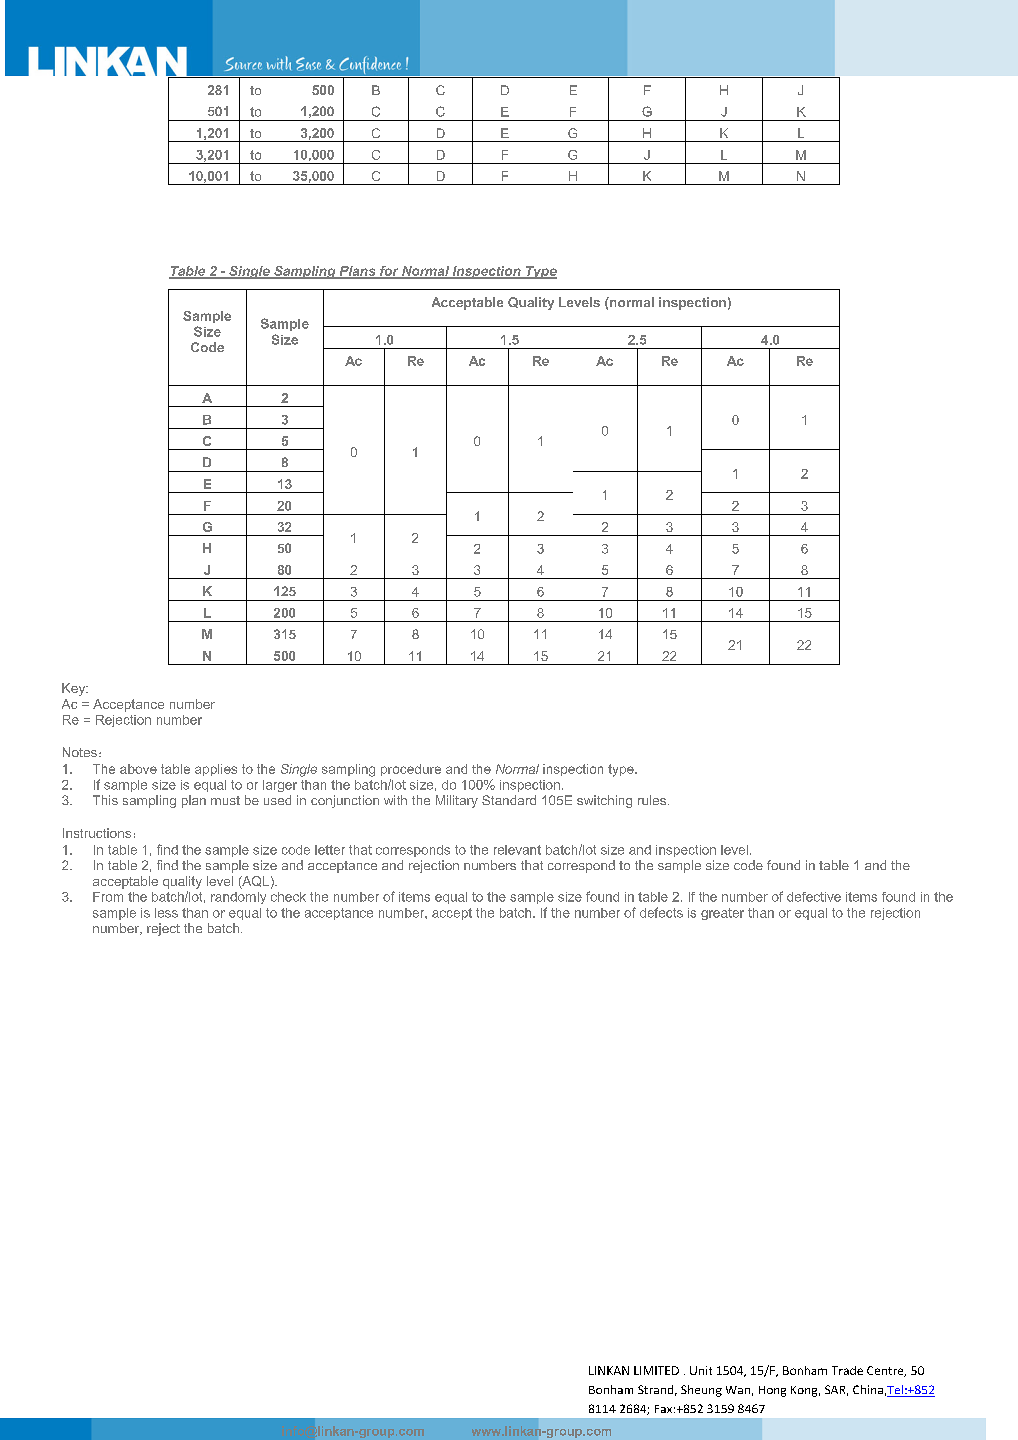 The height and width of the document is (1440, 1018). I want to click on defects, so click(661, 912).
